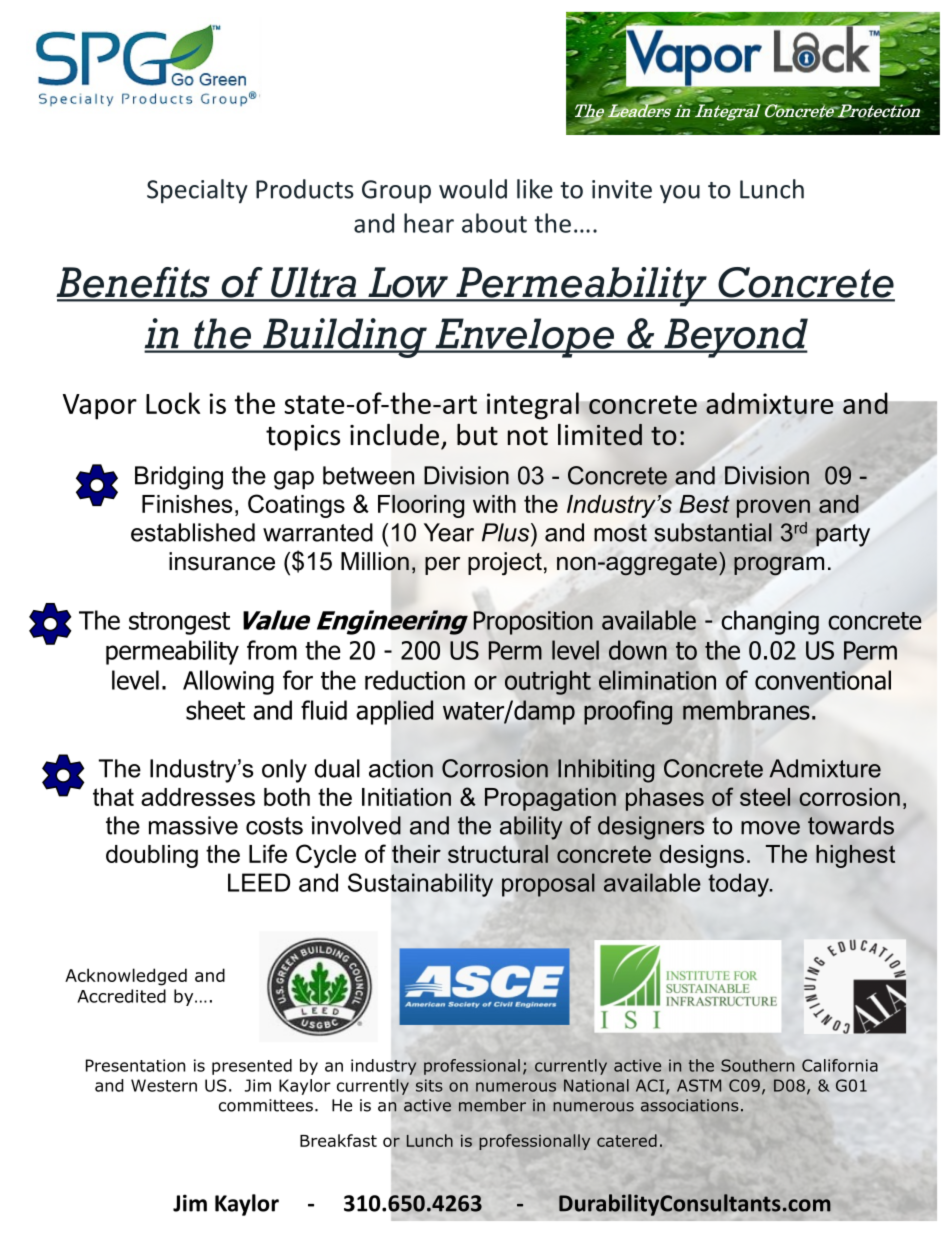  Describe the element at coordinates (773, 508) in the document. I see `proven` at that location.
